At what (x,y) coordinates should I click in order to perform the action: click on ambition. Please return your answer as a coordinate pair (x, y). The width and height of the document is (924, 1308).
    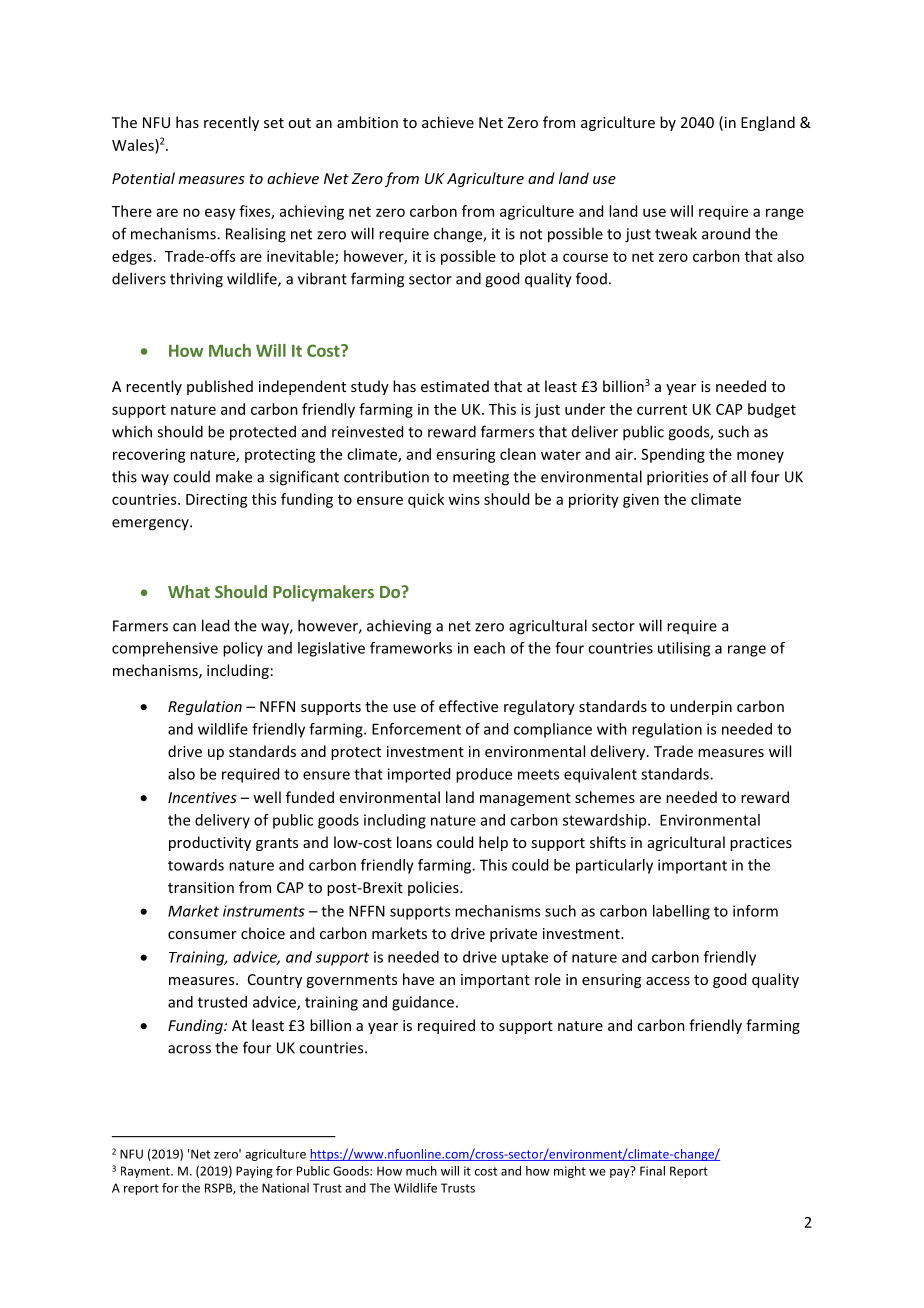
    Looking at the image, I should click on (367, 122).
